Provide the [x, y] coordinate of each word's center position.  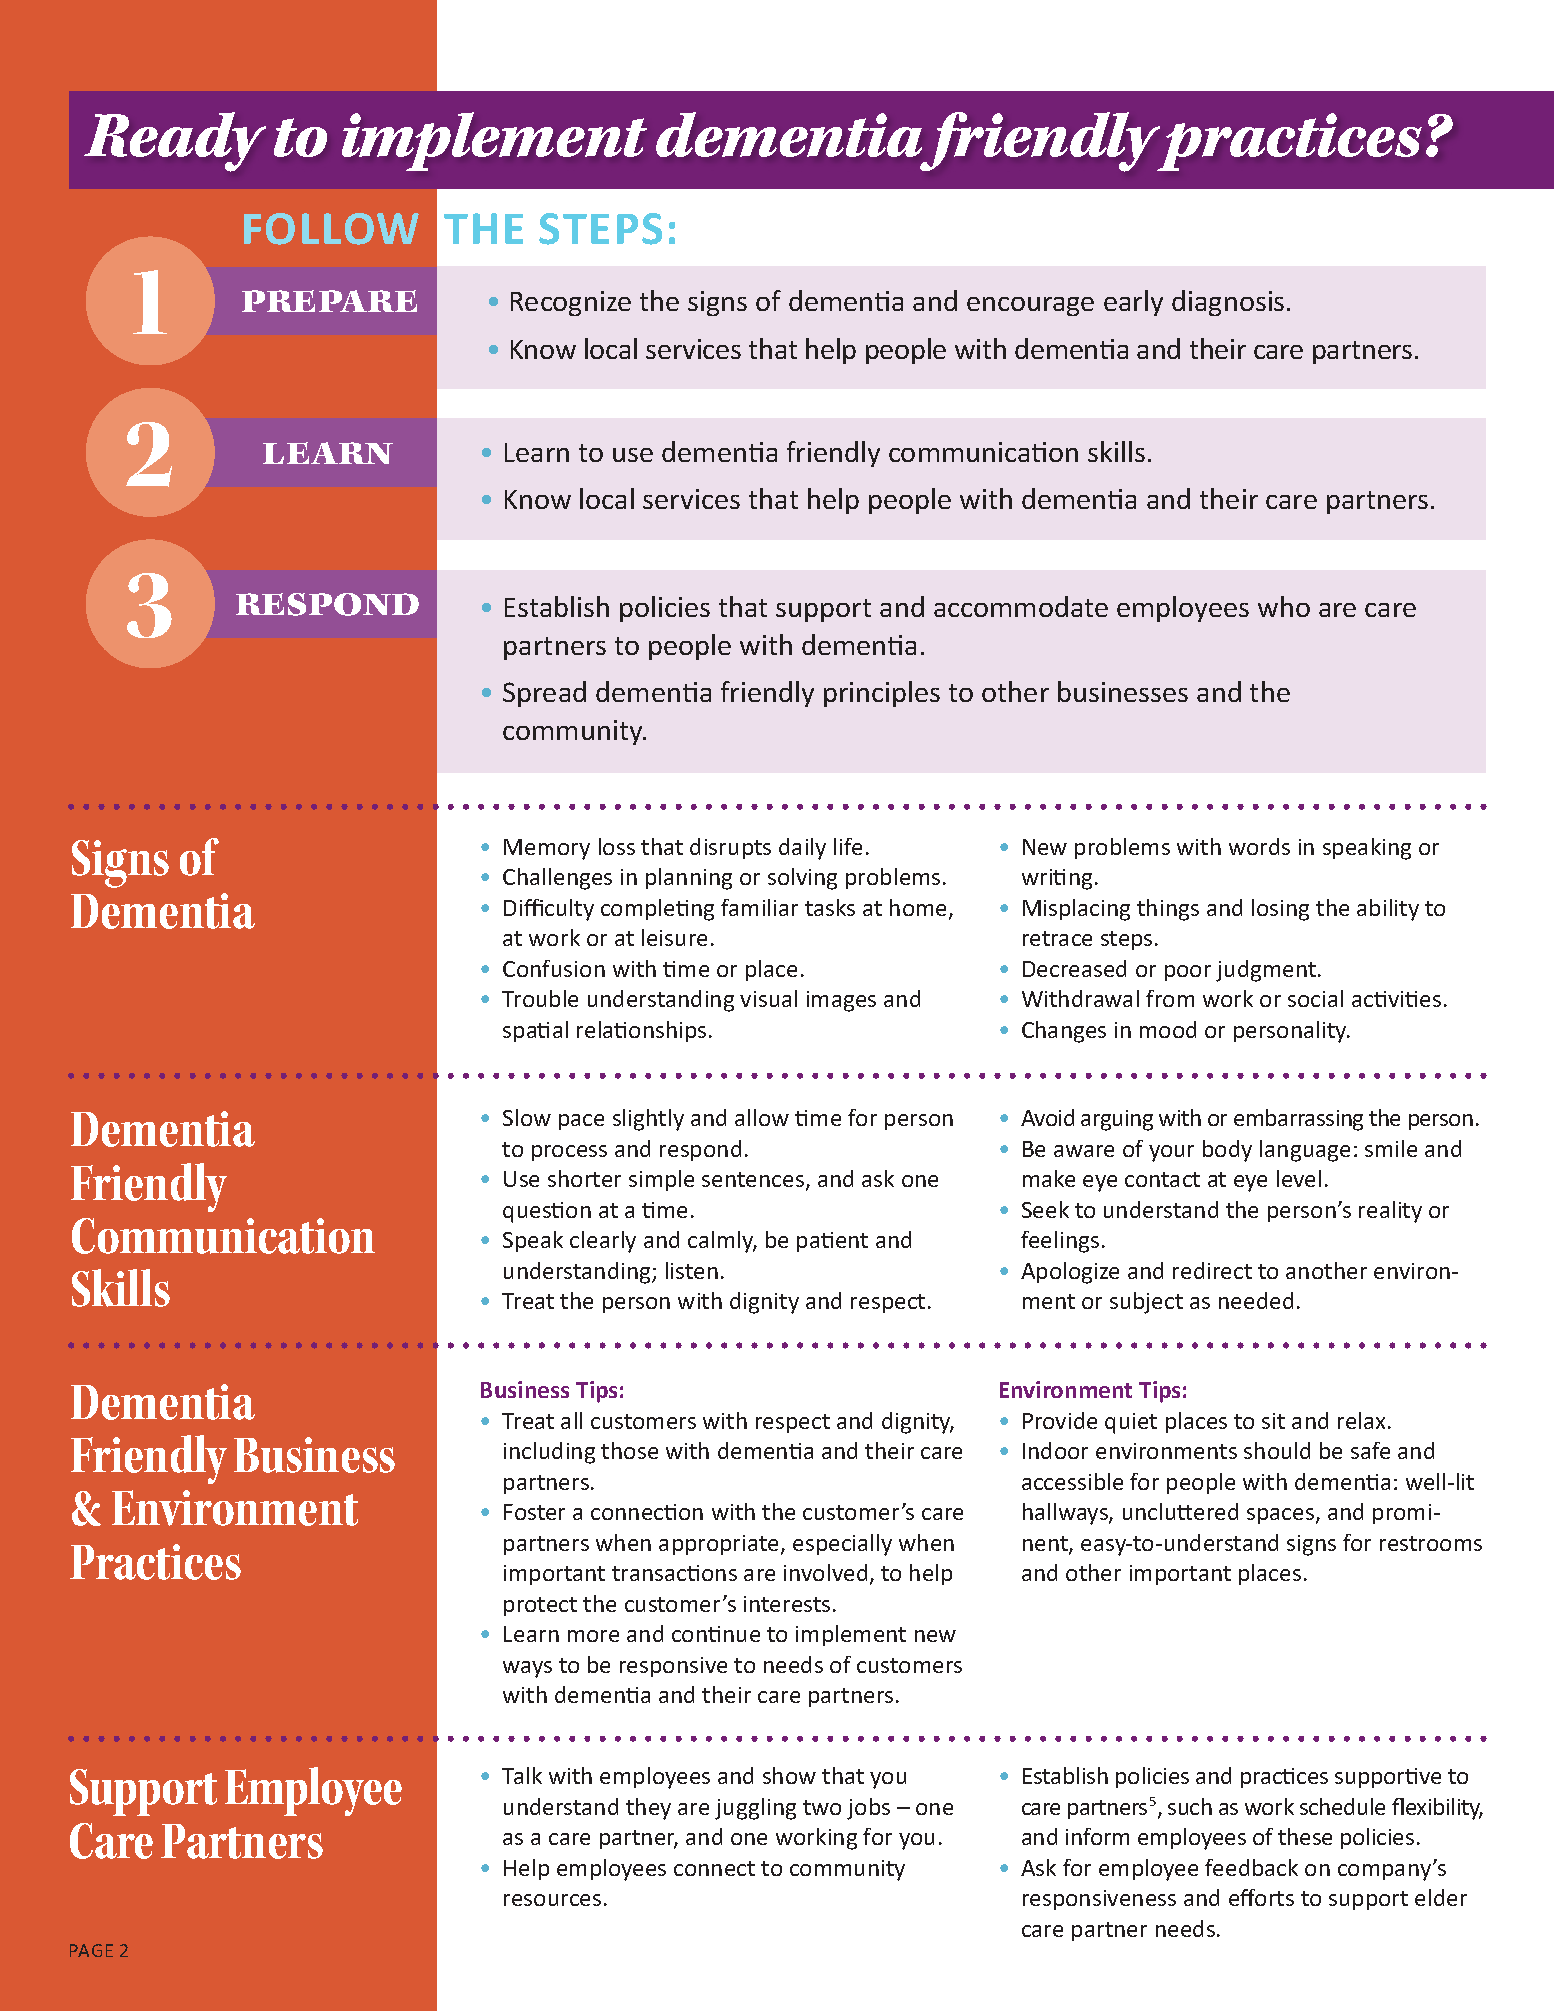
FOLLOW [331, 229]
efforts [1261, 1897]
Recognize [571, 303]
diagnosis [1228, 303]
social [1315, 998]
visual [768, 998]
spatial [535, 1031]
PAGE [91, 1950]
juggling [755, 1809]
